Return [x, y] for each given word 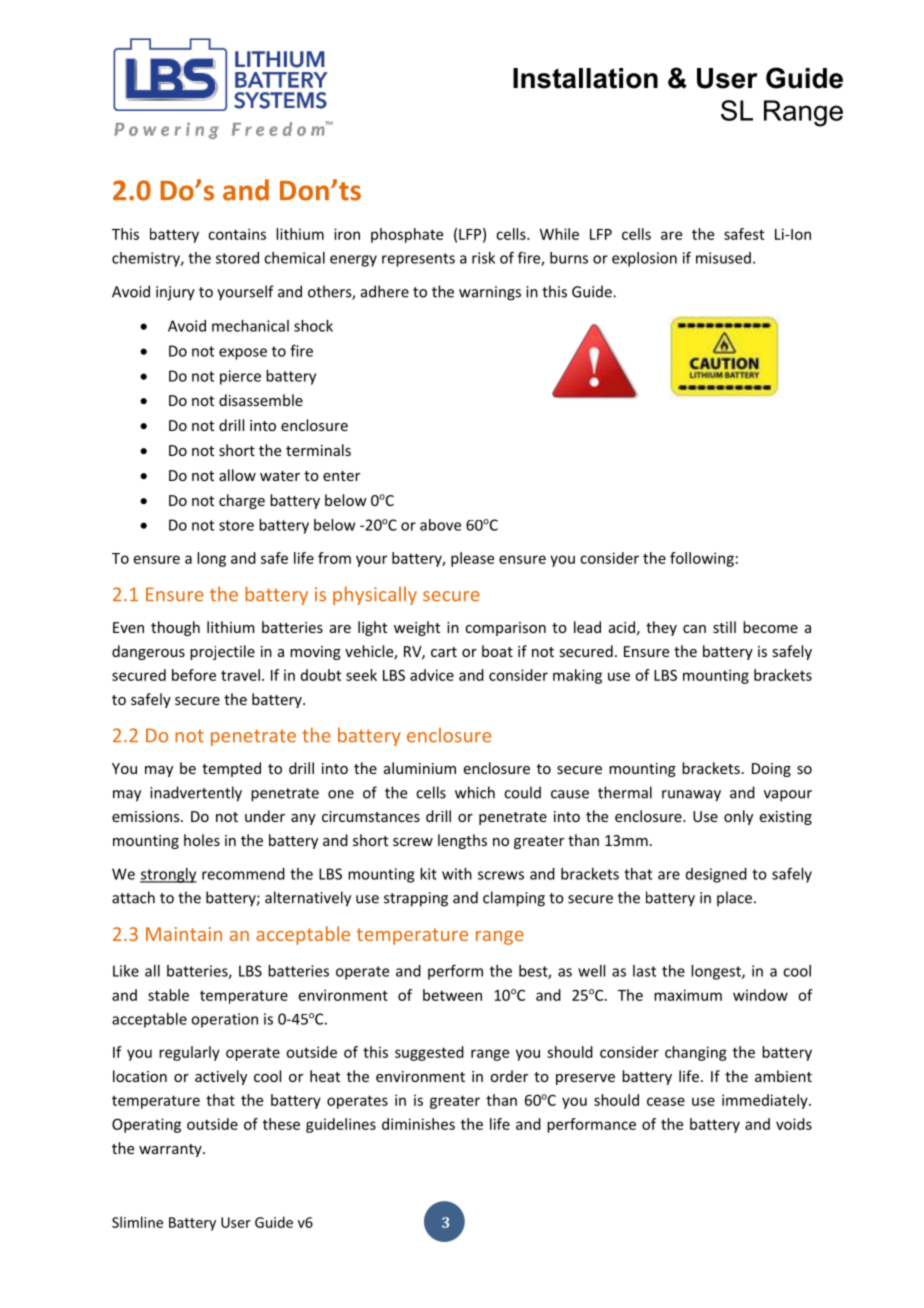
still [724, 627]
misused [723, 258]
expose [243, 354]
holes [202, 840]
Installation [585, 78]
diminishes [418, 1124]
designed [716, 875]
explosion [644, 259]
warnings [490, 293]
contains [237, 234]
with [457, 874]
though [175, 628]
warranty [171, 1150]
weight [417, 628]
